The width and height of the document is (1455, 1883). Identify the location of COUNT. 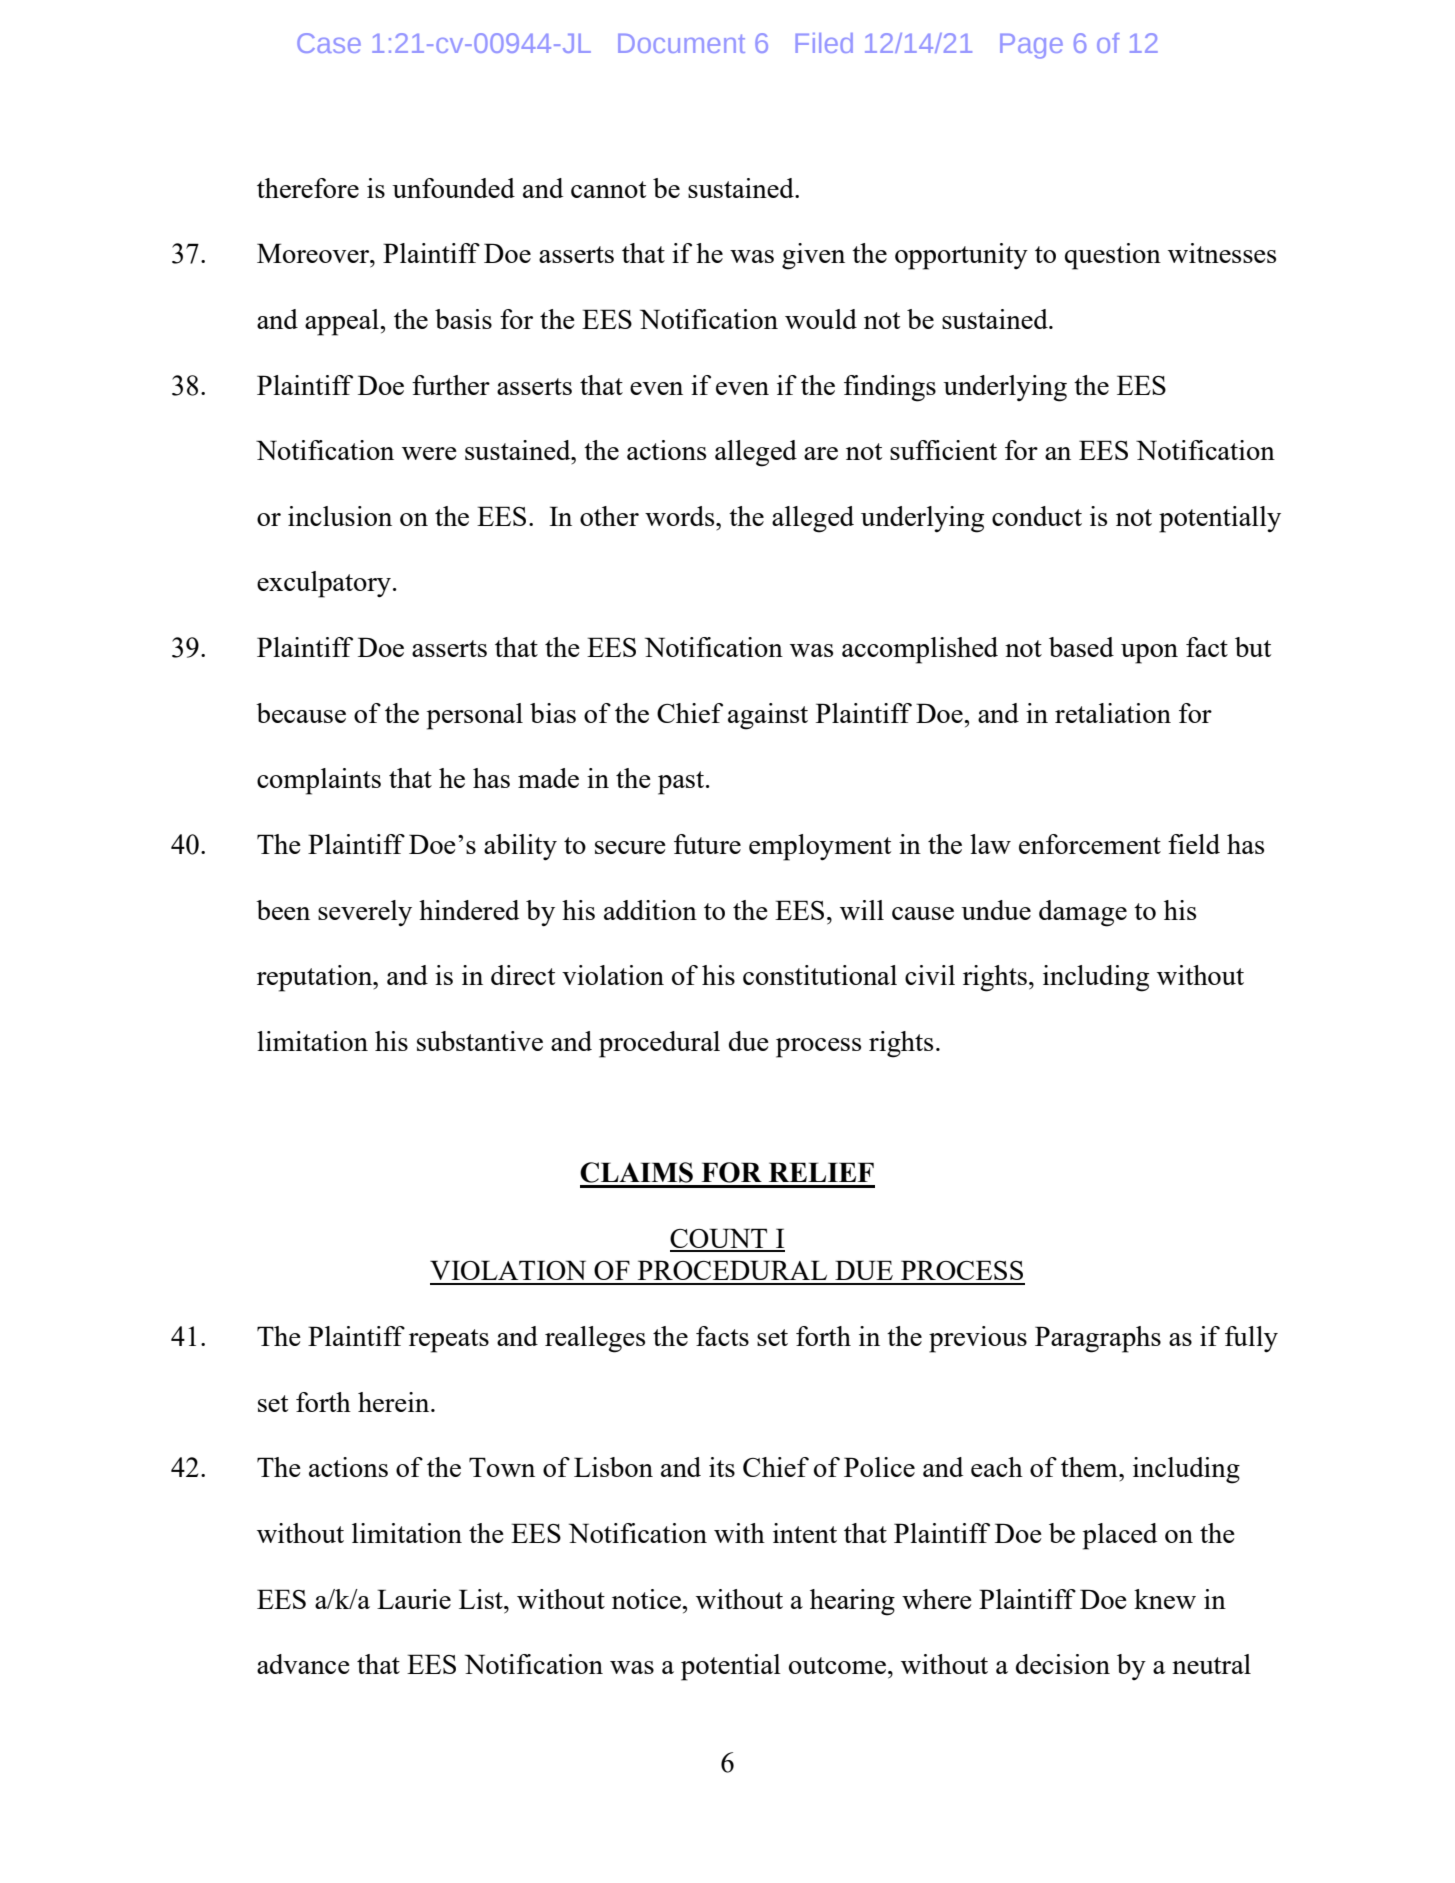
(720, 1239).
